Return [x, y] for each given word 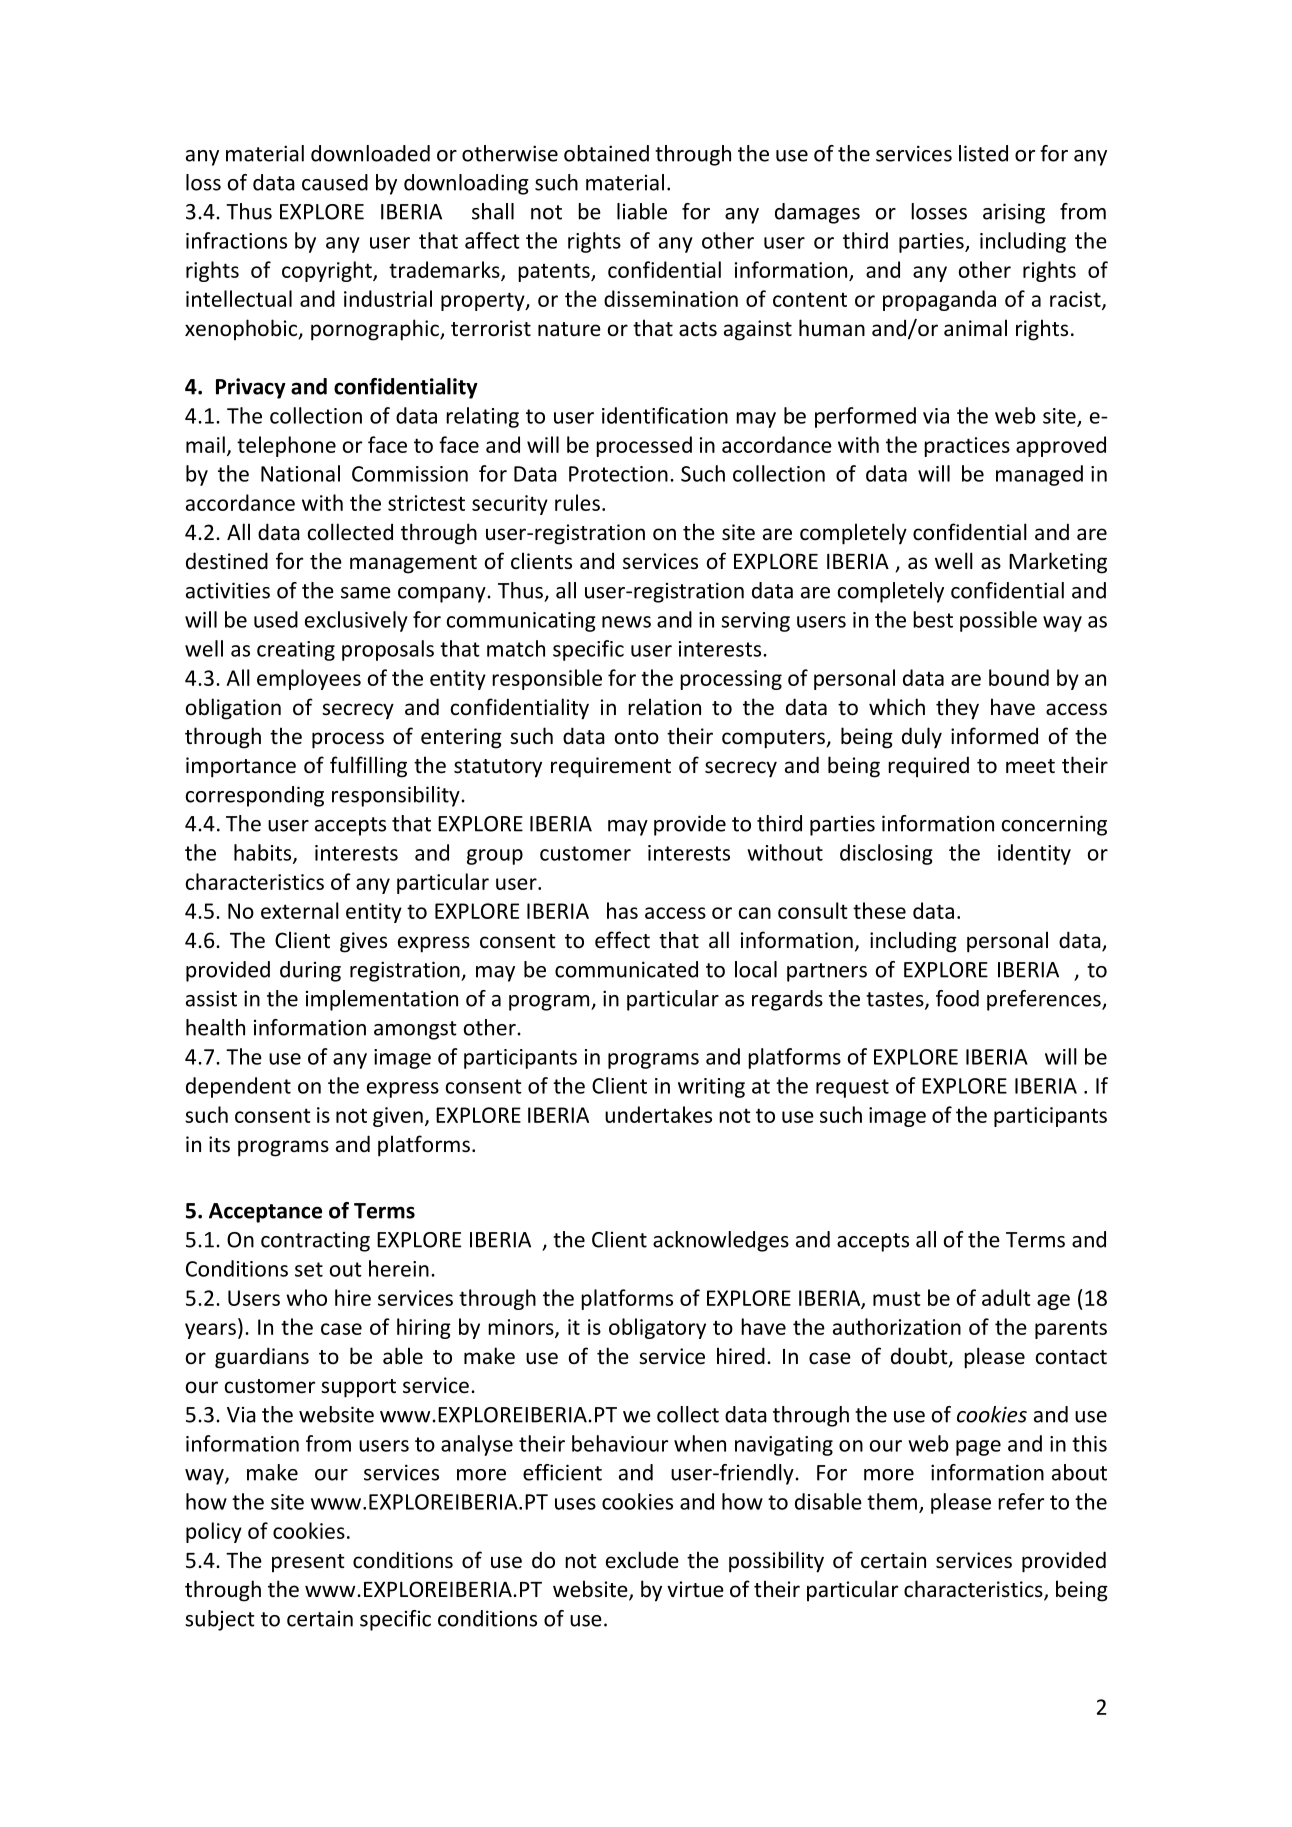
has [622, 910]
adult [1006, 1297]
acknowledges [721, 1241]
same [366, 593]
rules [577, 502]
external [300, 910]
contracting [315, 1242]
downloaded [370, 153]
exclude [642, 1560]
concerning [1054, 825]
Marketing [1058, 563]
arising [1014, 213]
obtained [606, 153]
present [308, 1563]
